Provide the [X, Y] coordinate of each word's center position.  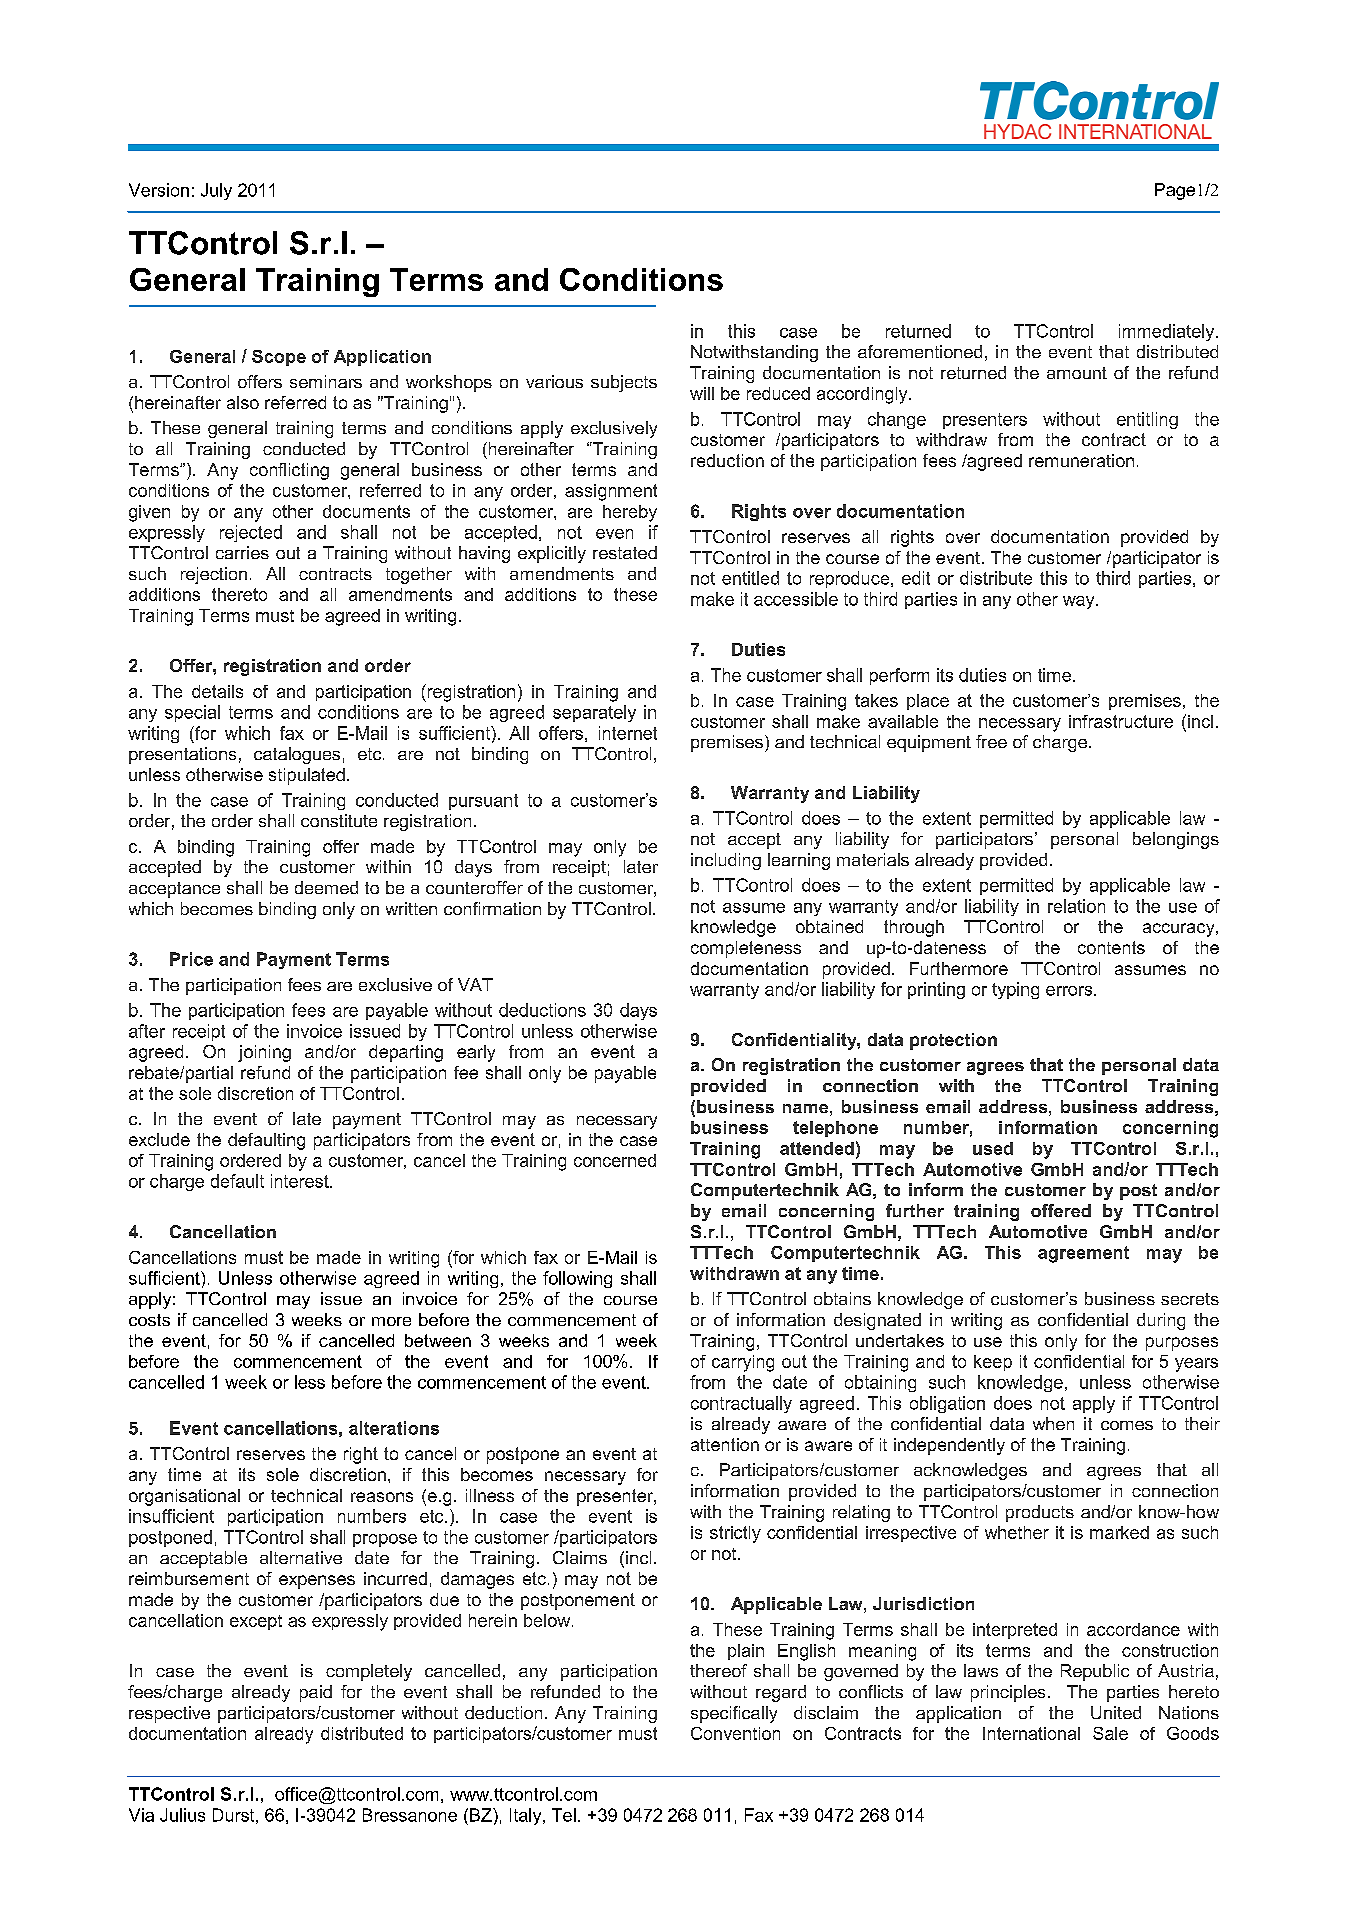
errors [1070, 991]
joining [264, 1053]
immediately [1168, 332]
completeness [746, 949]
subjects [624, 383]
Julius [182, 1815]
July [216, 191]
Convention [735, 1733]
